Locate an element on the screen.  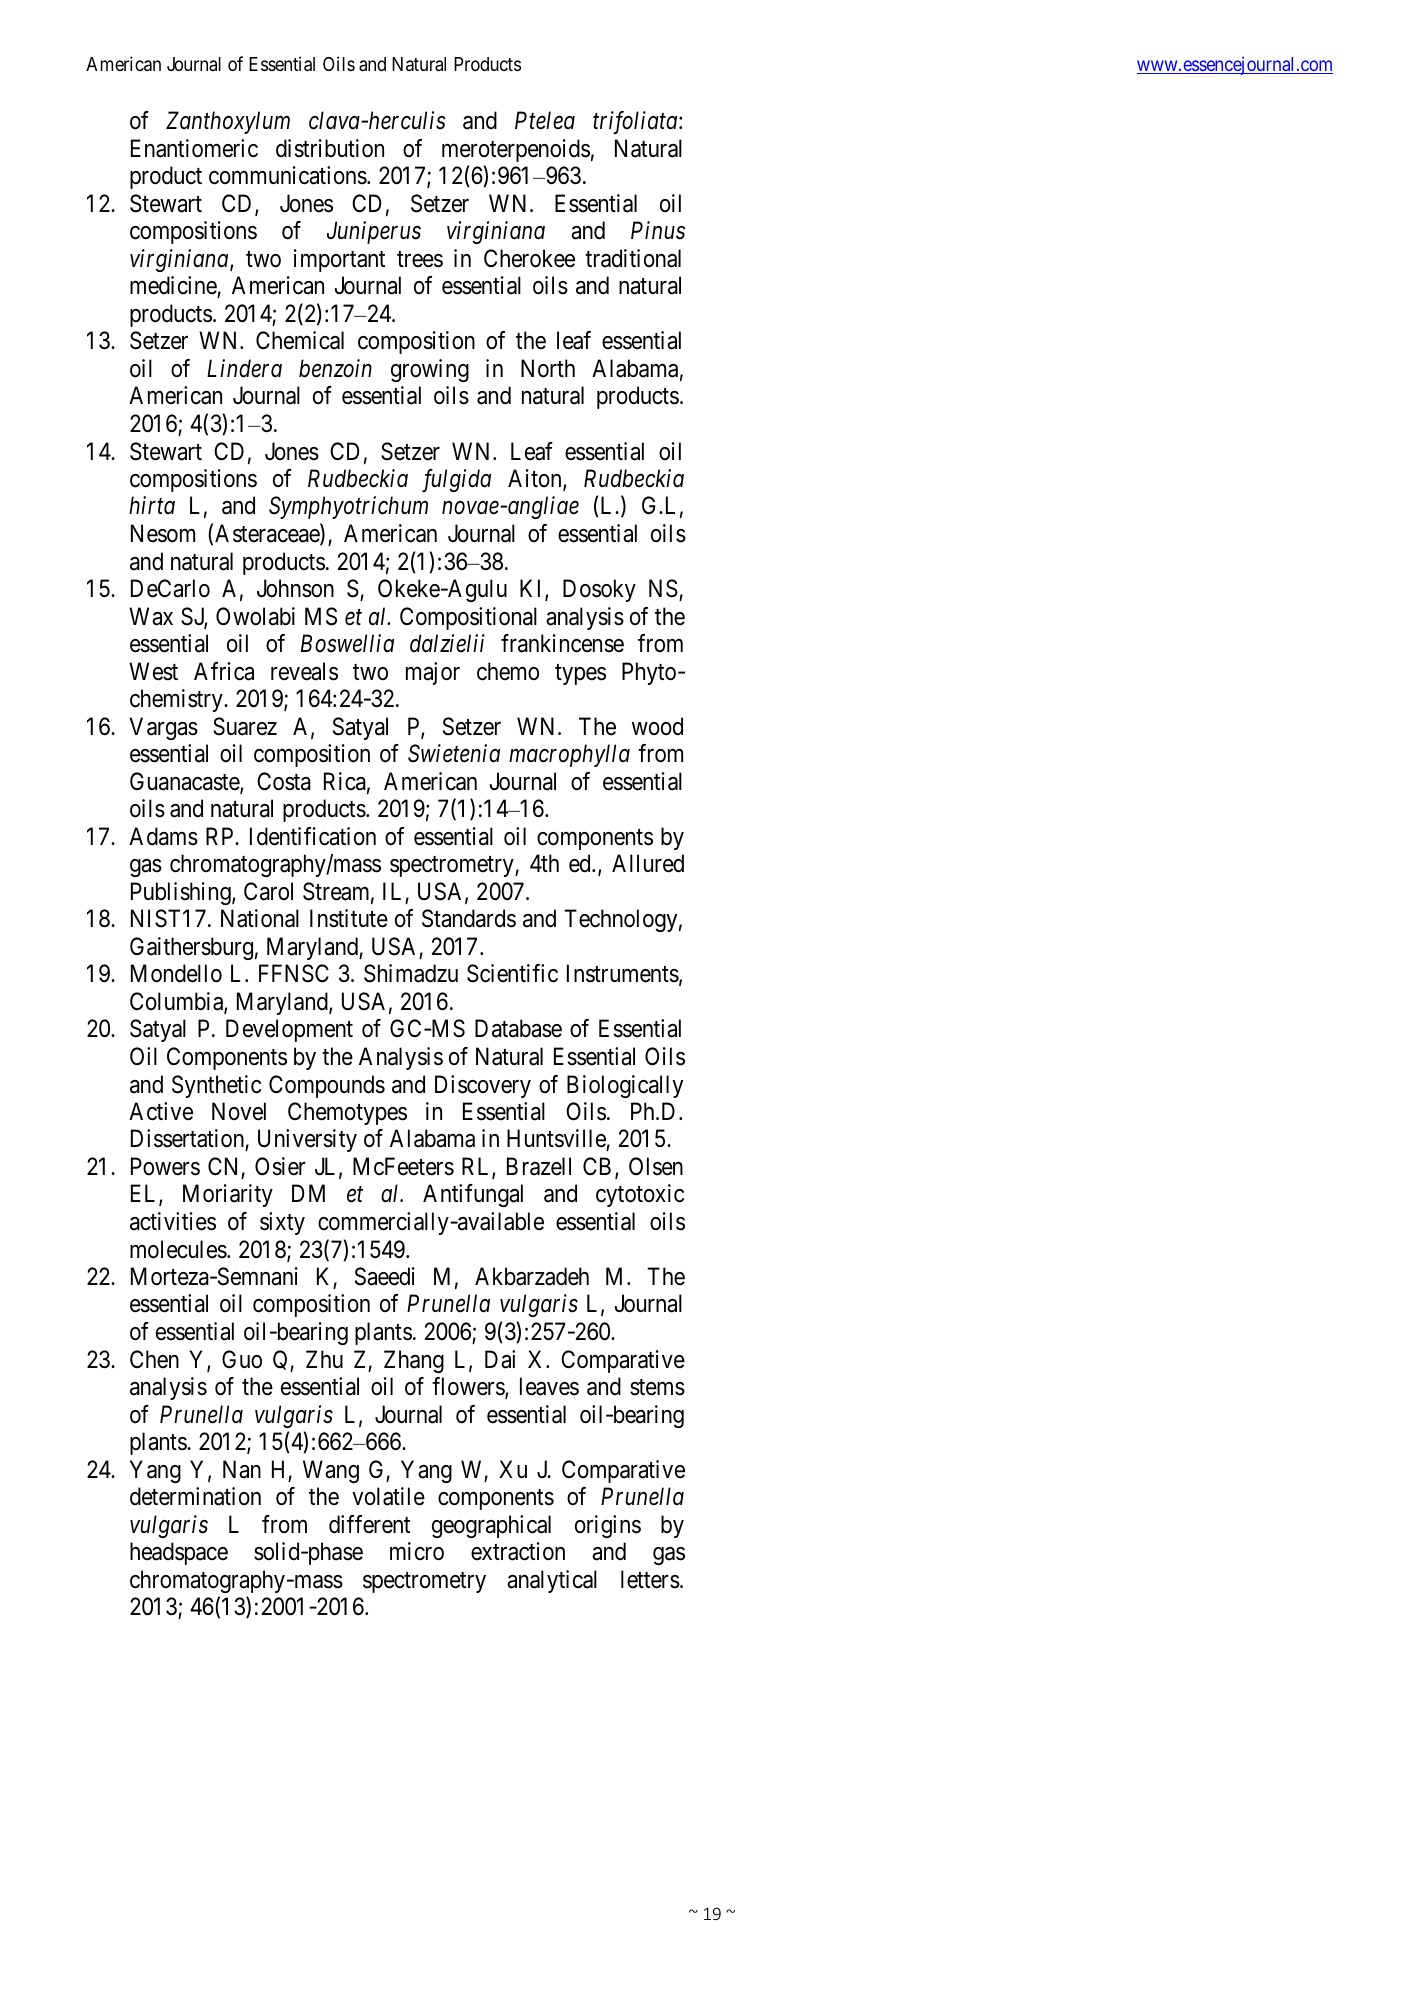
origins is located at coordinates (608, 1526).
